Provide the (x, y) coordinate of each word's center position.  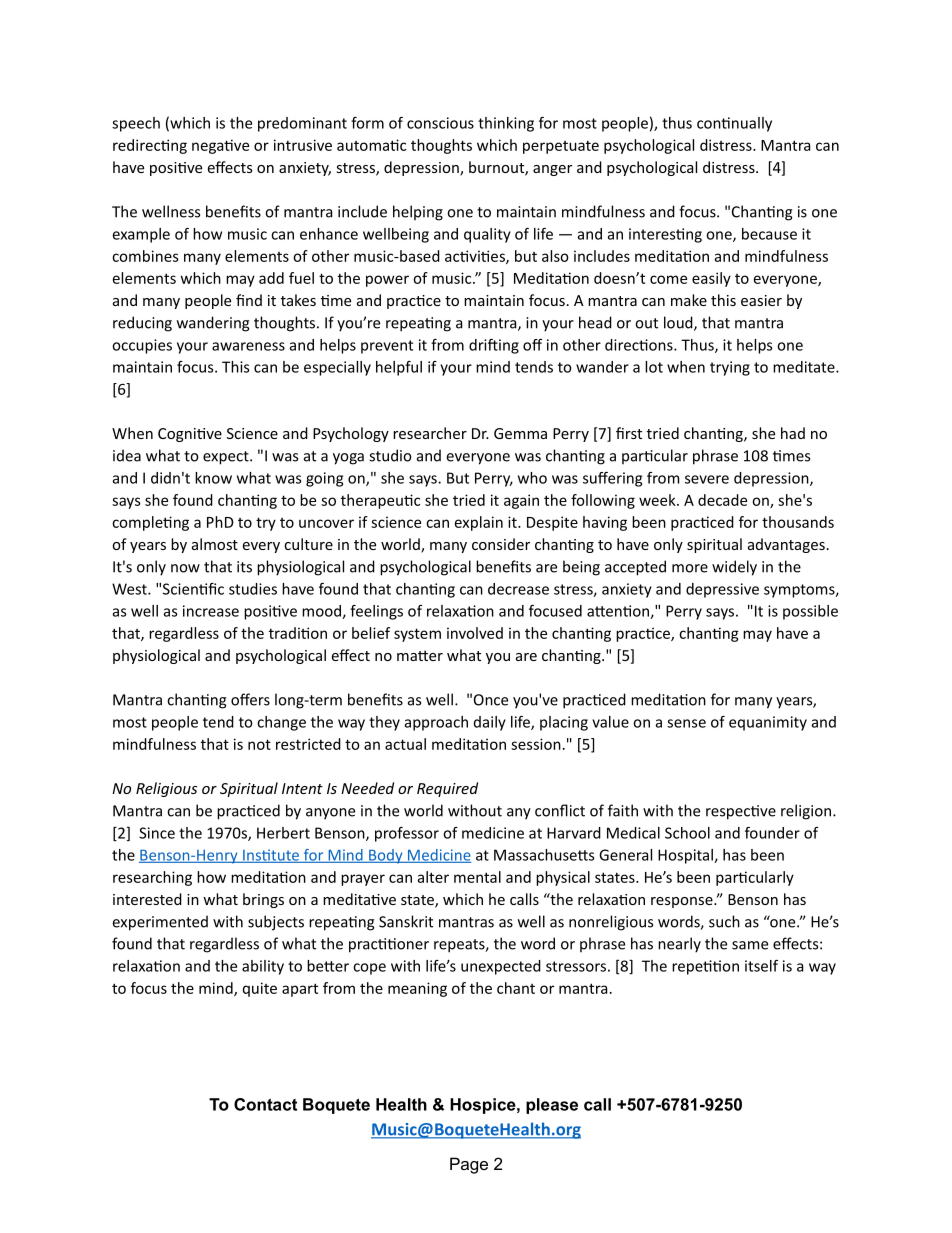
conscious (440, 123)
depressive (722, 590)
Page (469, 1165)
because (769, 234)
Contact (265, 1104)
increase (211, 611)
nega (209, 148)
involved (475, 633)
